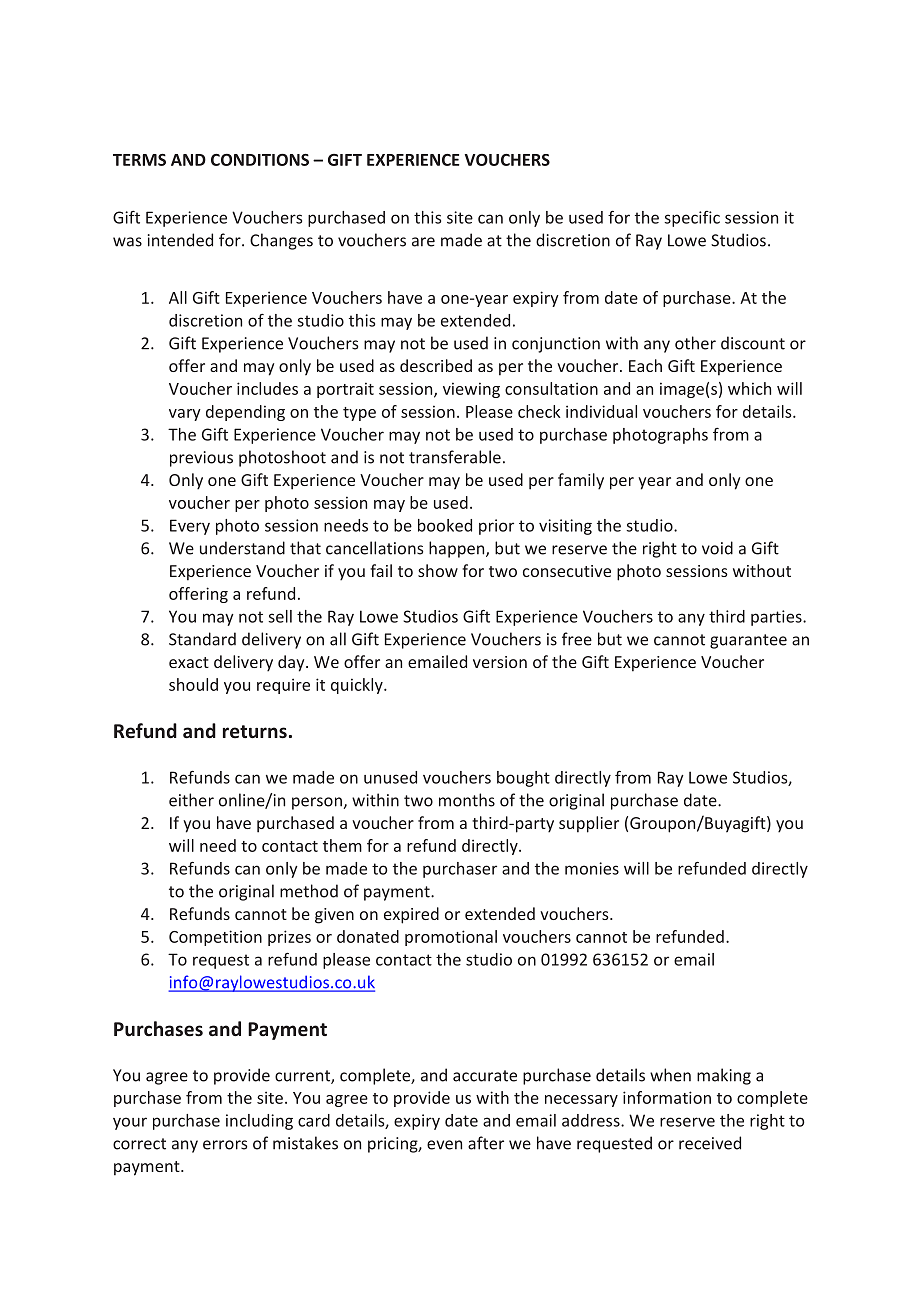  What do you see at coordinates (202, 639) in the document?
I see `Standard` at bounding box center [202, 639].
